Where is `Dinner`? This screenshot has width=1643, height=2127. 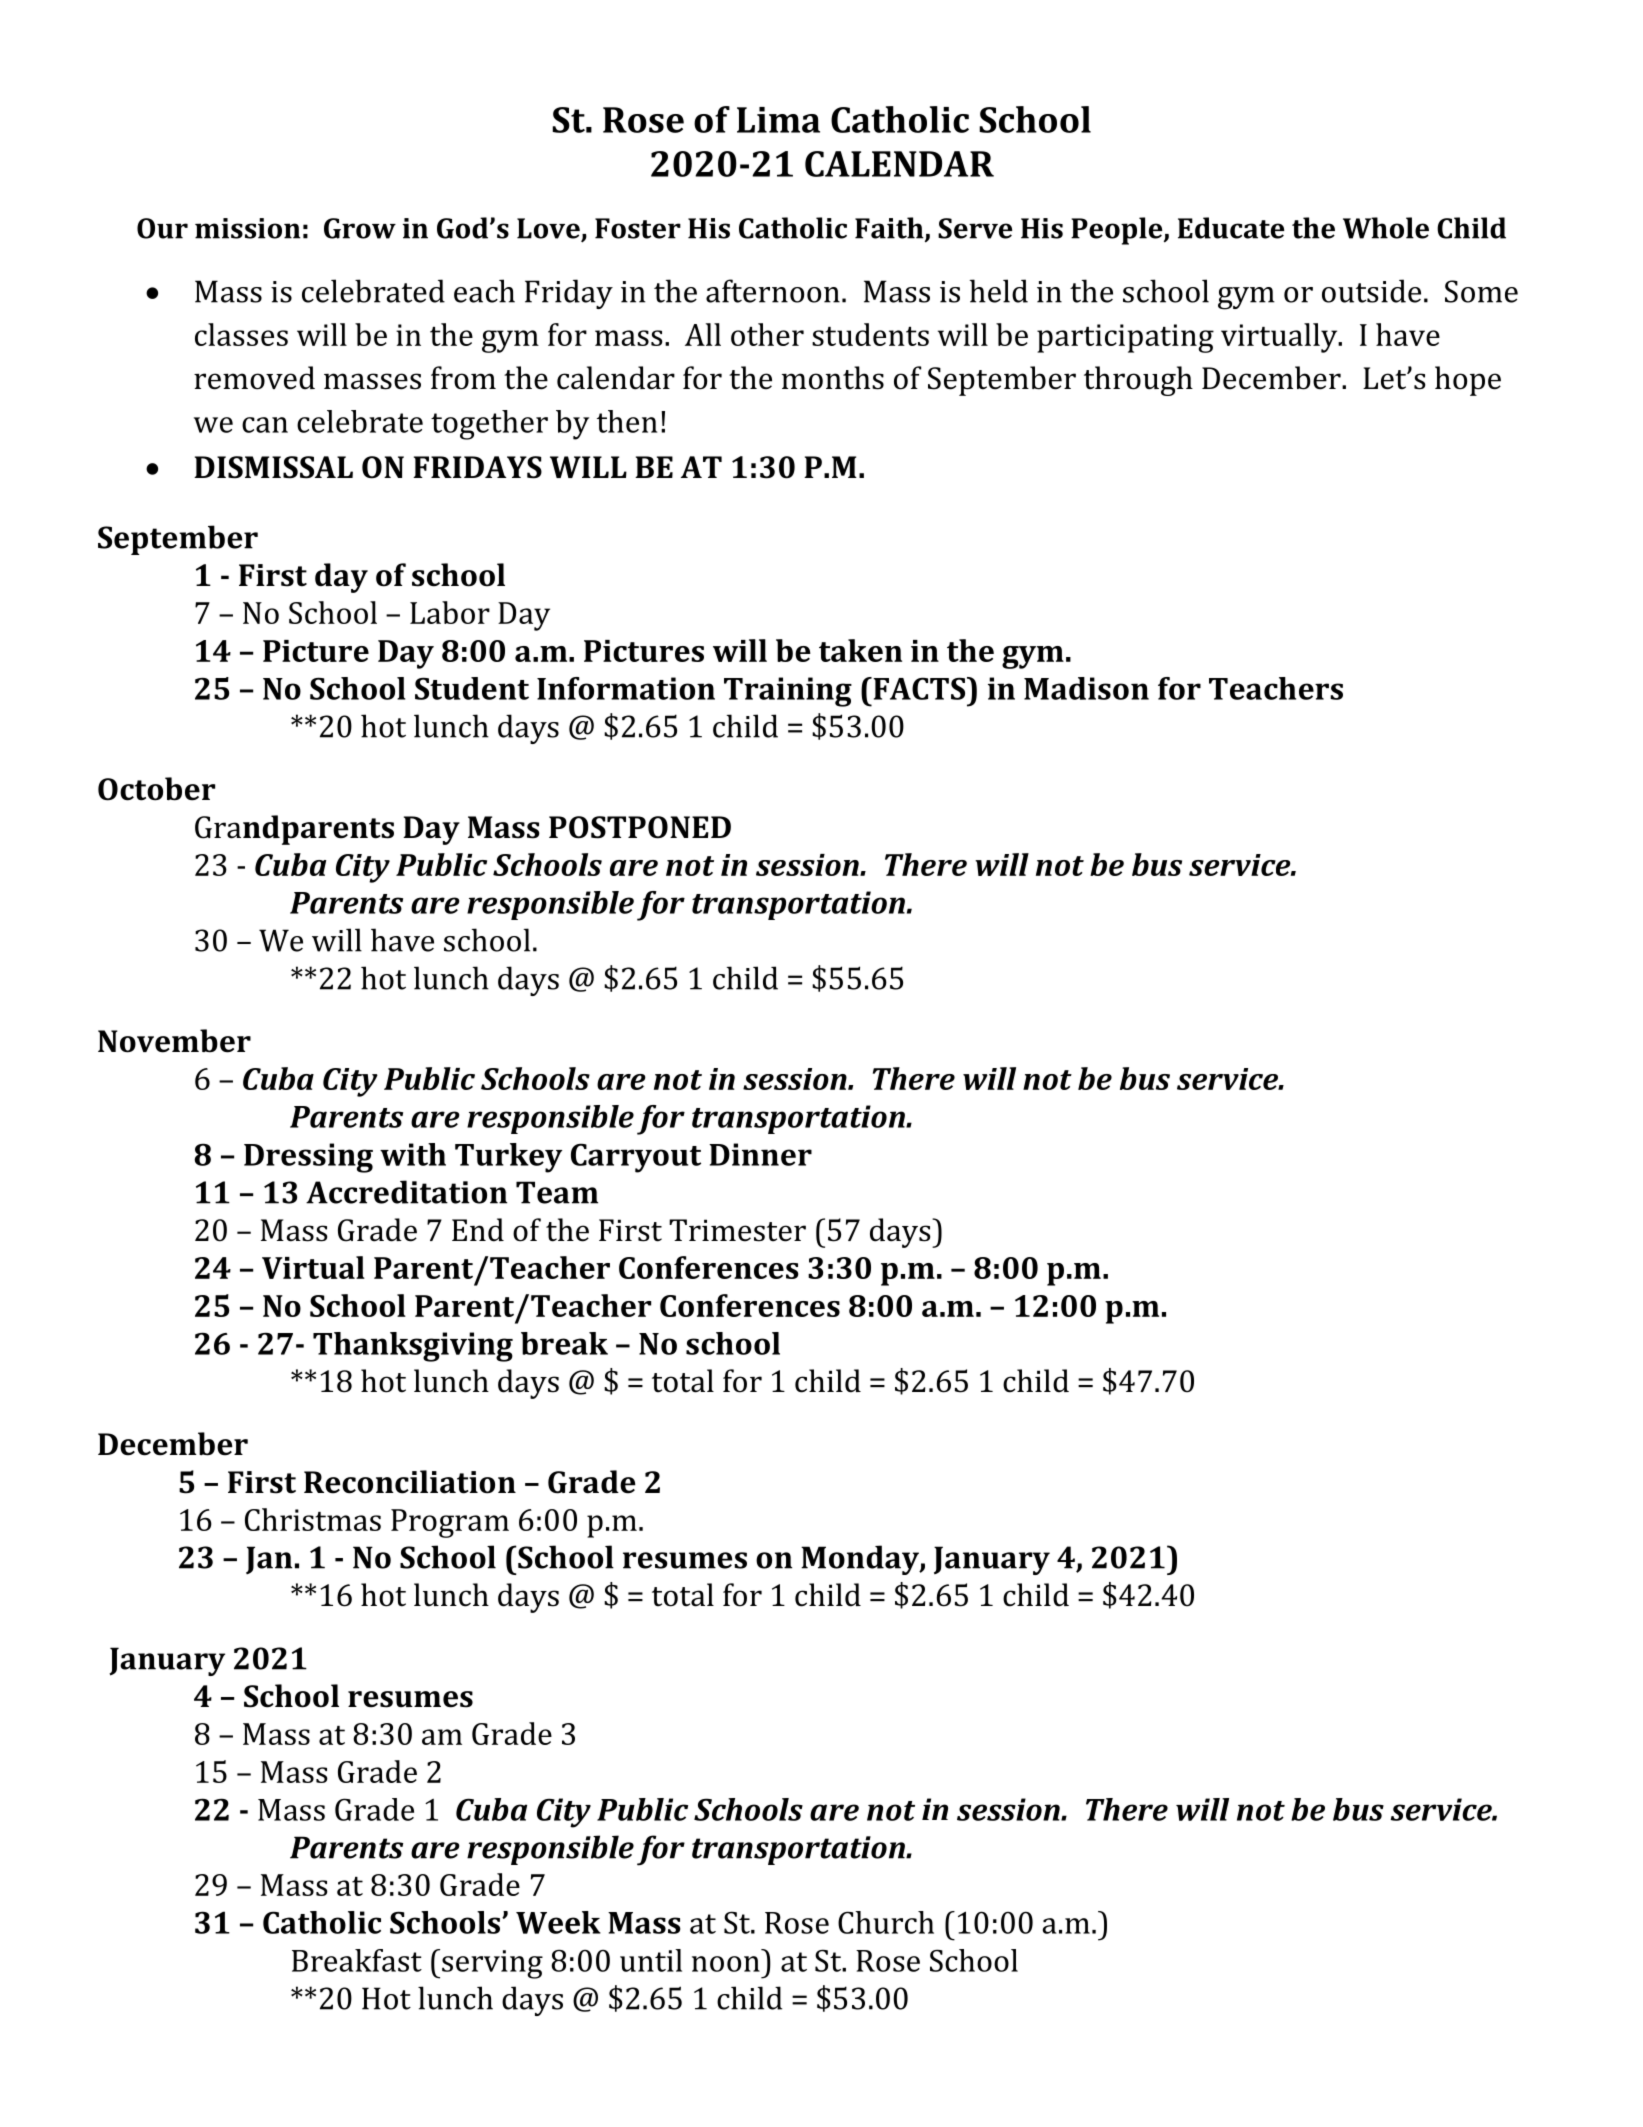
Dinner is located at coordinates (760, 1154).
